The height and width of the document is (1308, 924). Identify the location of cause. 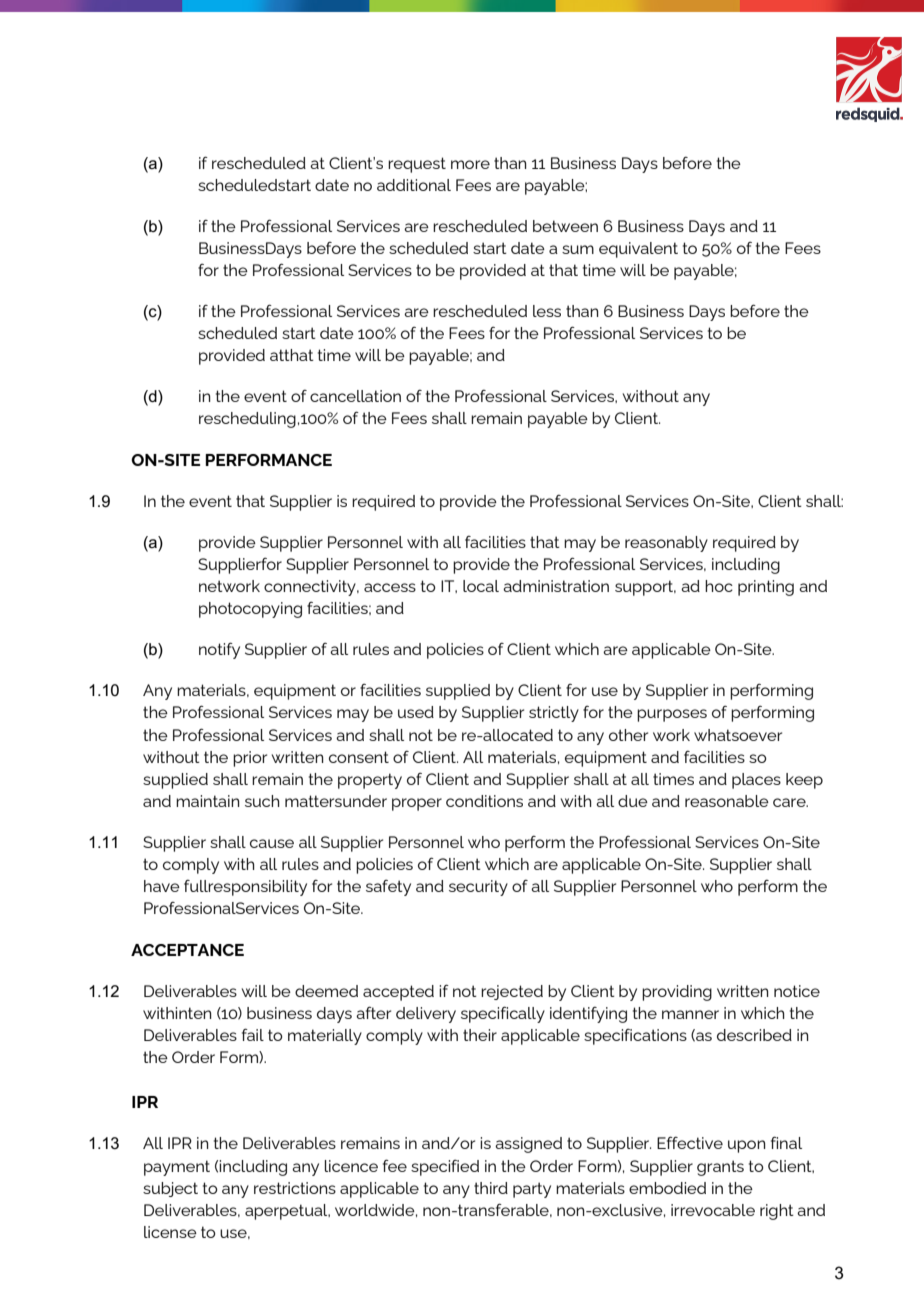
(272, 843).
